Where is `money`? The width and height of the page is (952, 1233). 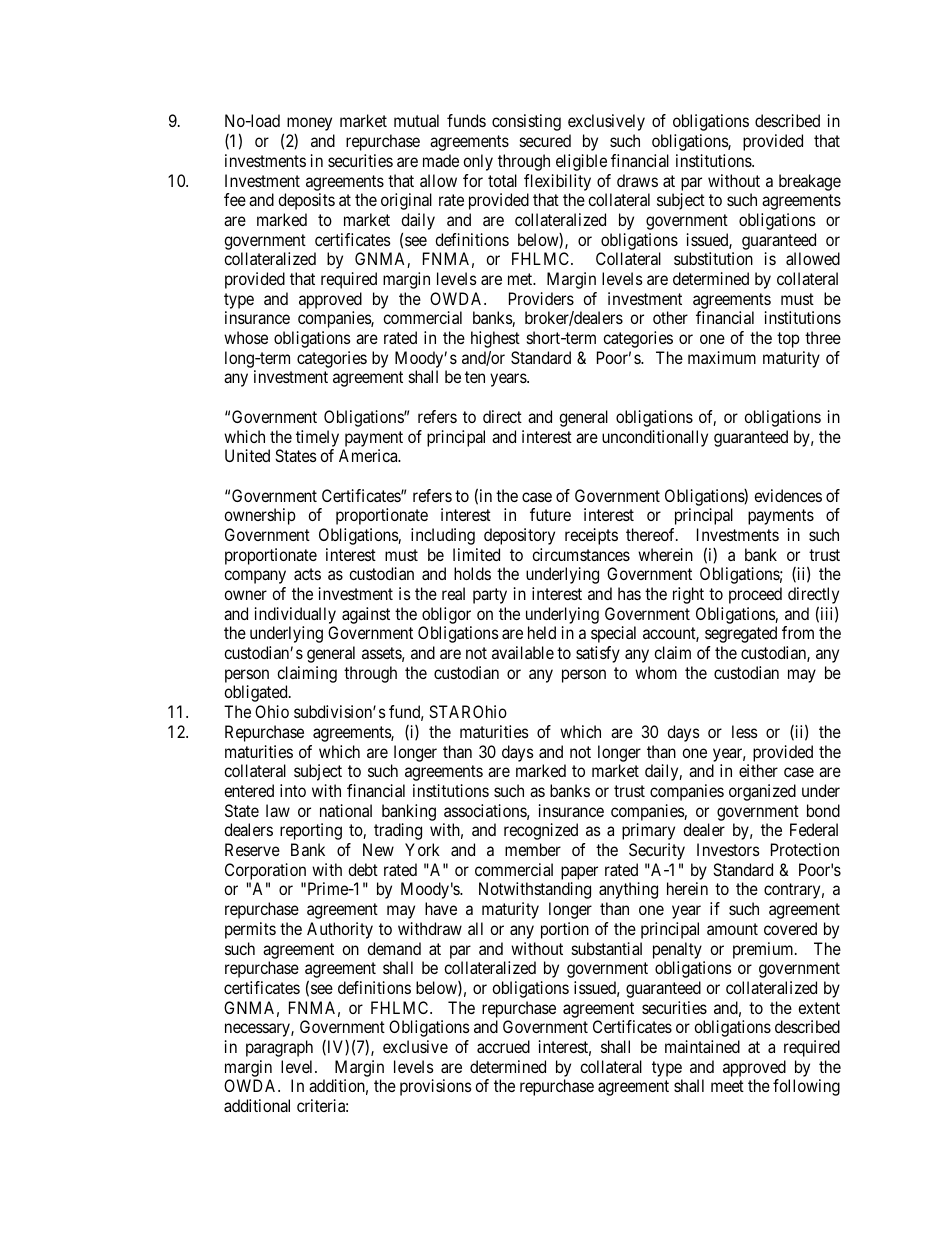
money is located at coordinates (309, 124).
